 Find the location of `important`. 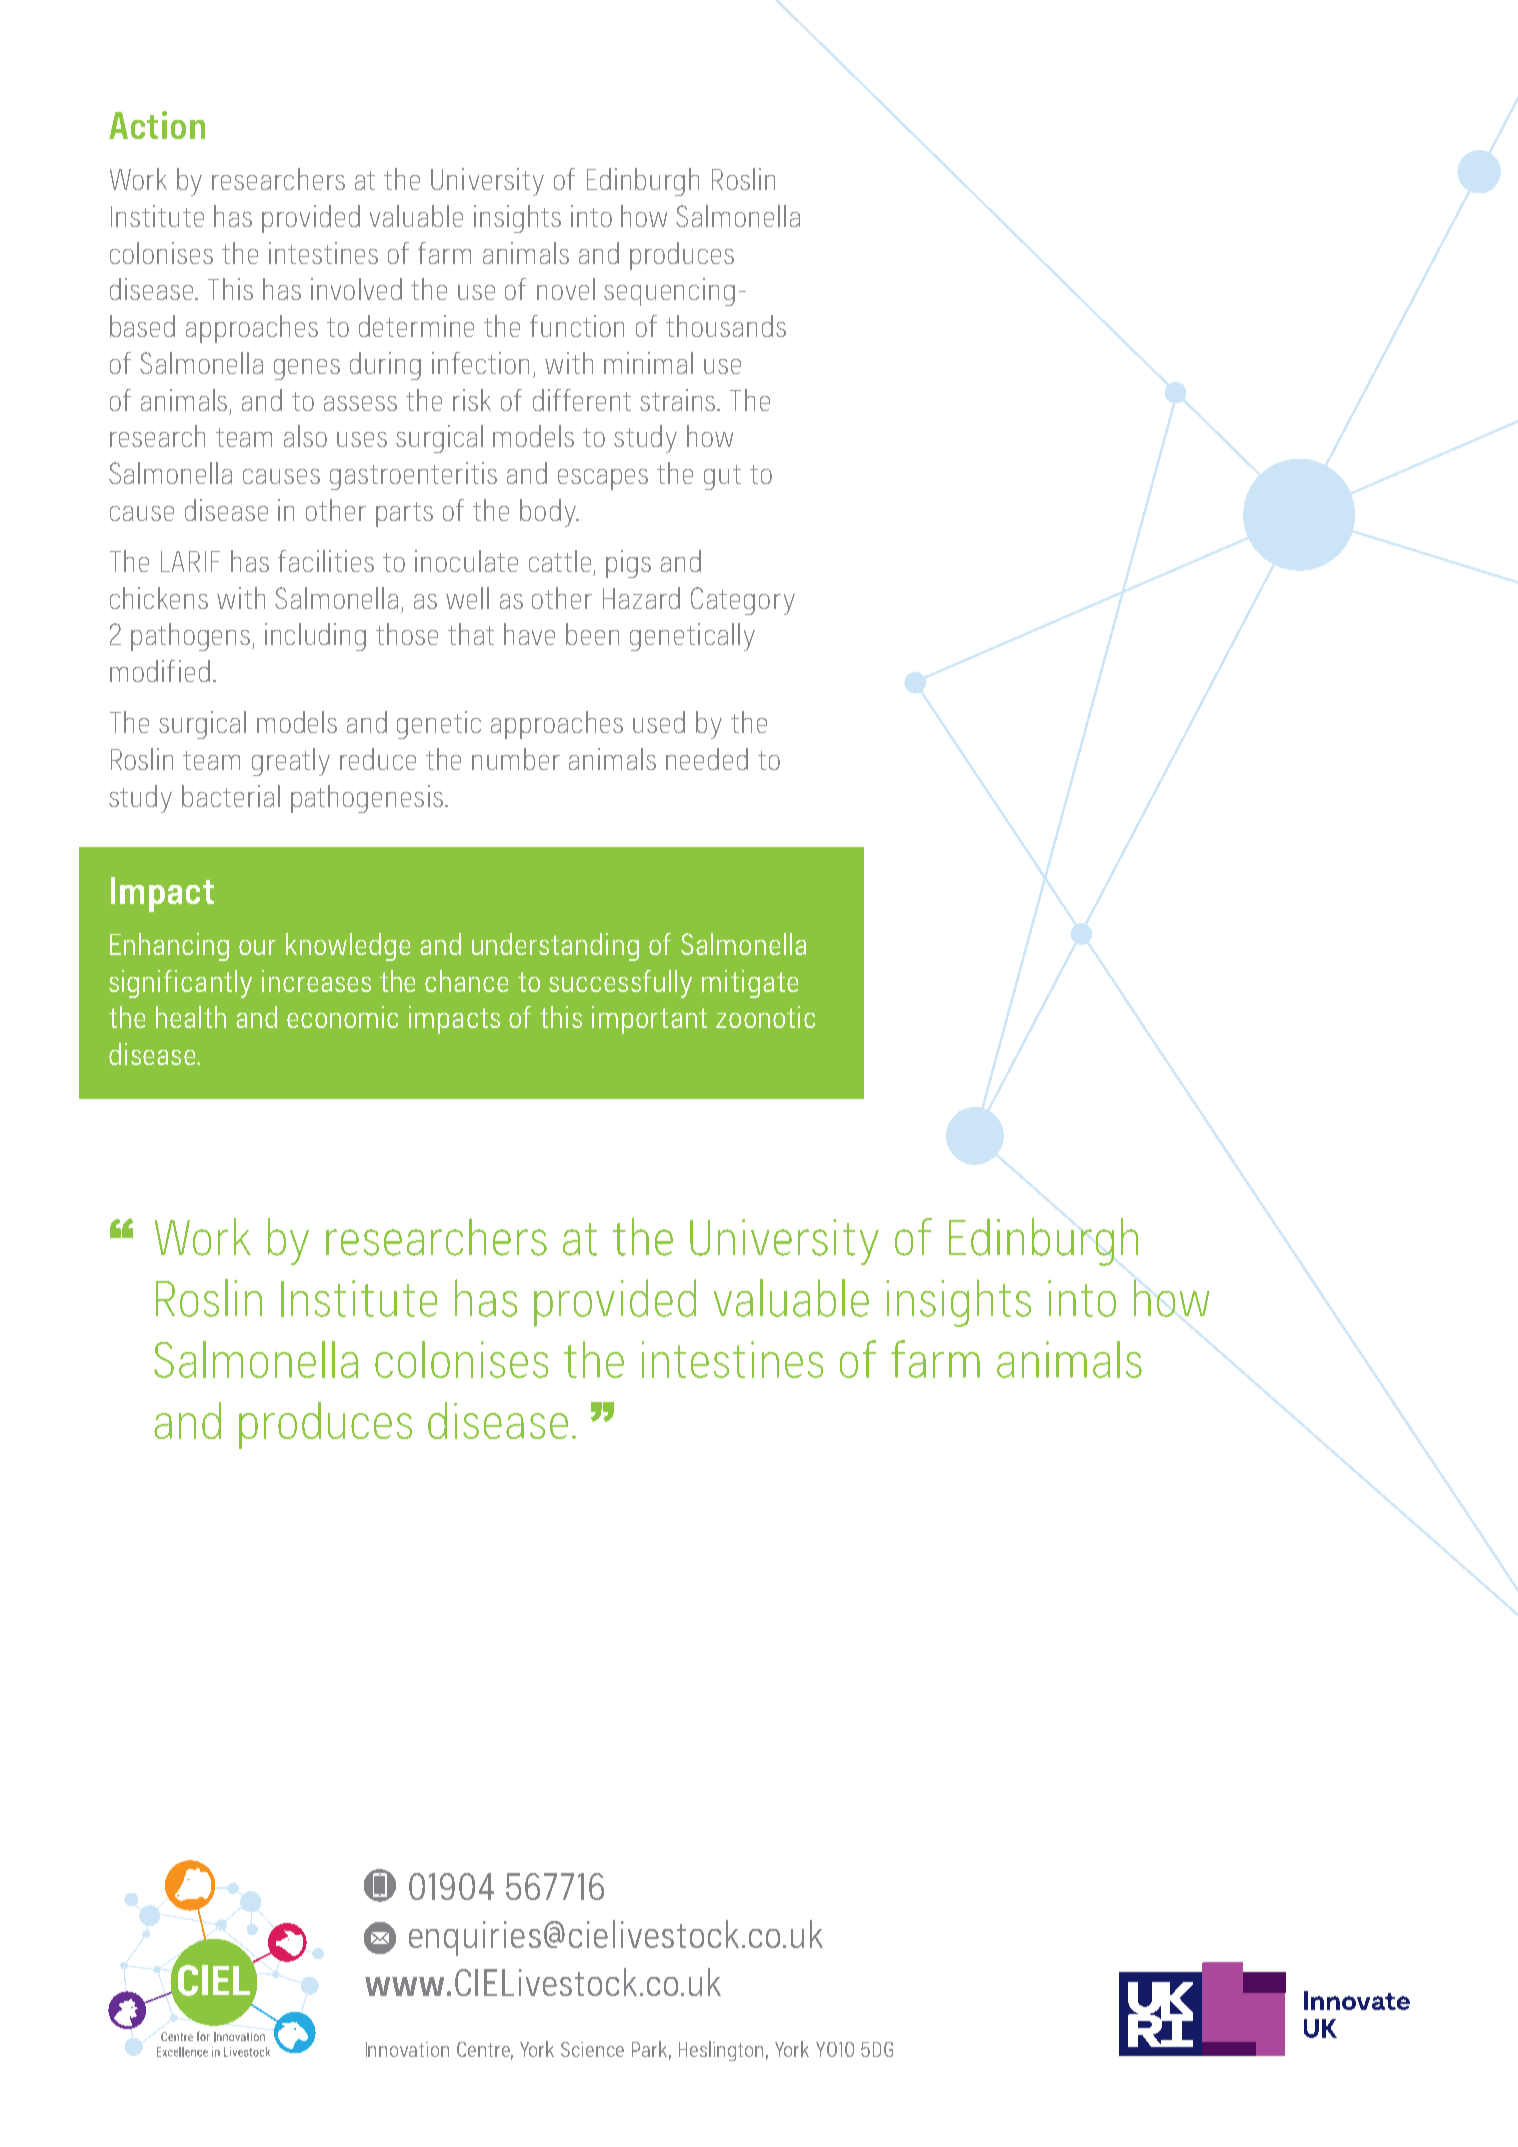

important is located at coordinates (649, 1020).
